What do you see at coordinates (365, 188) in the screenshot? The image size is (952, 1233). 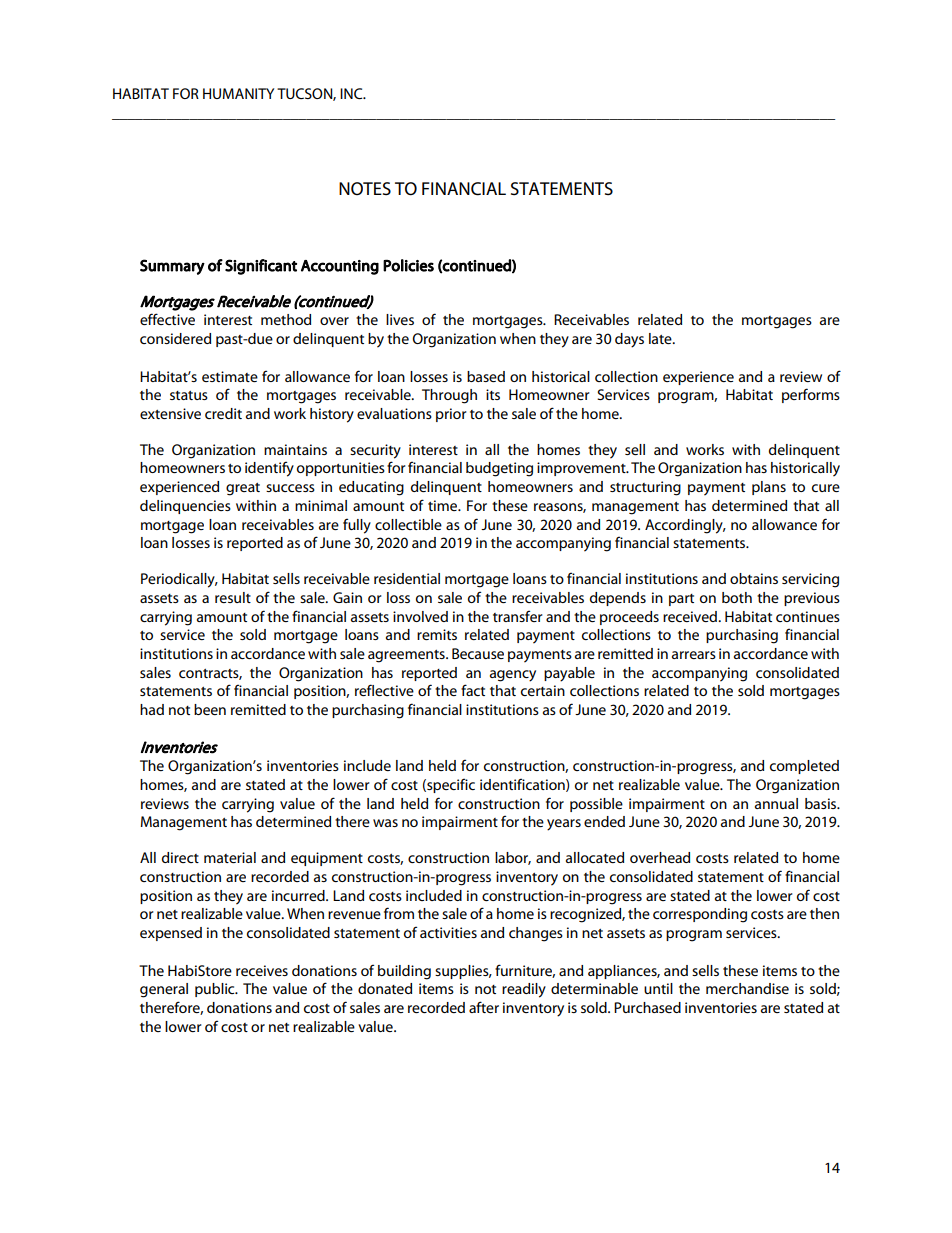 I see `NOTES` at bounding box center [365, 188].
